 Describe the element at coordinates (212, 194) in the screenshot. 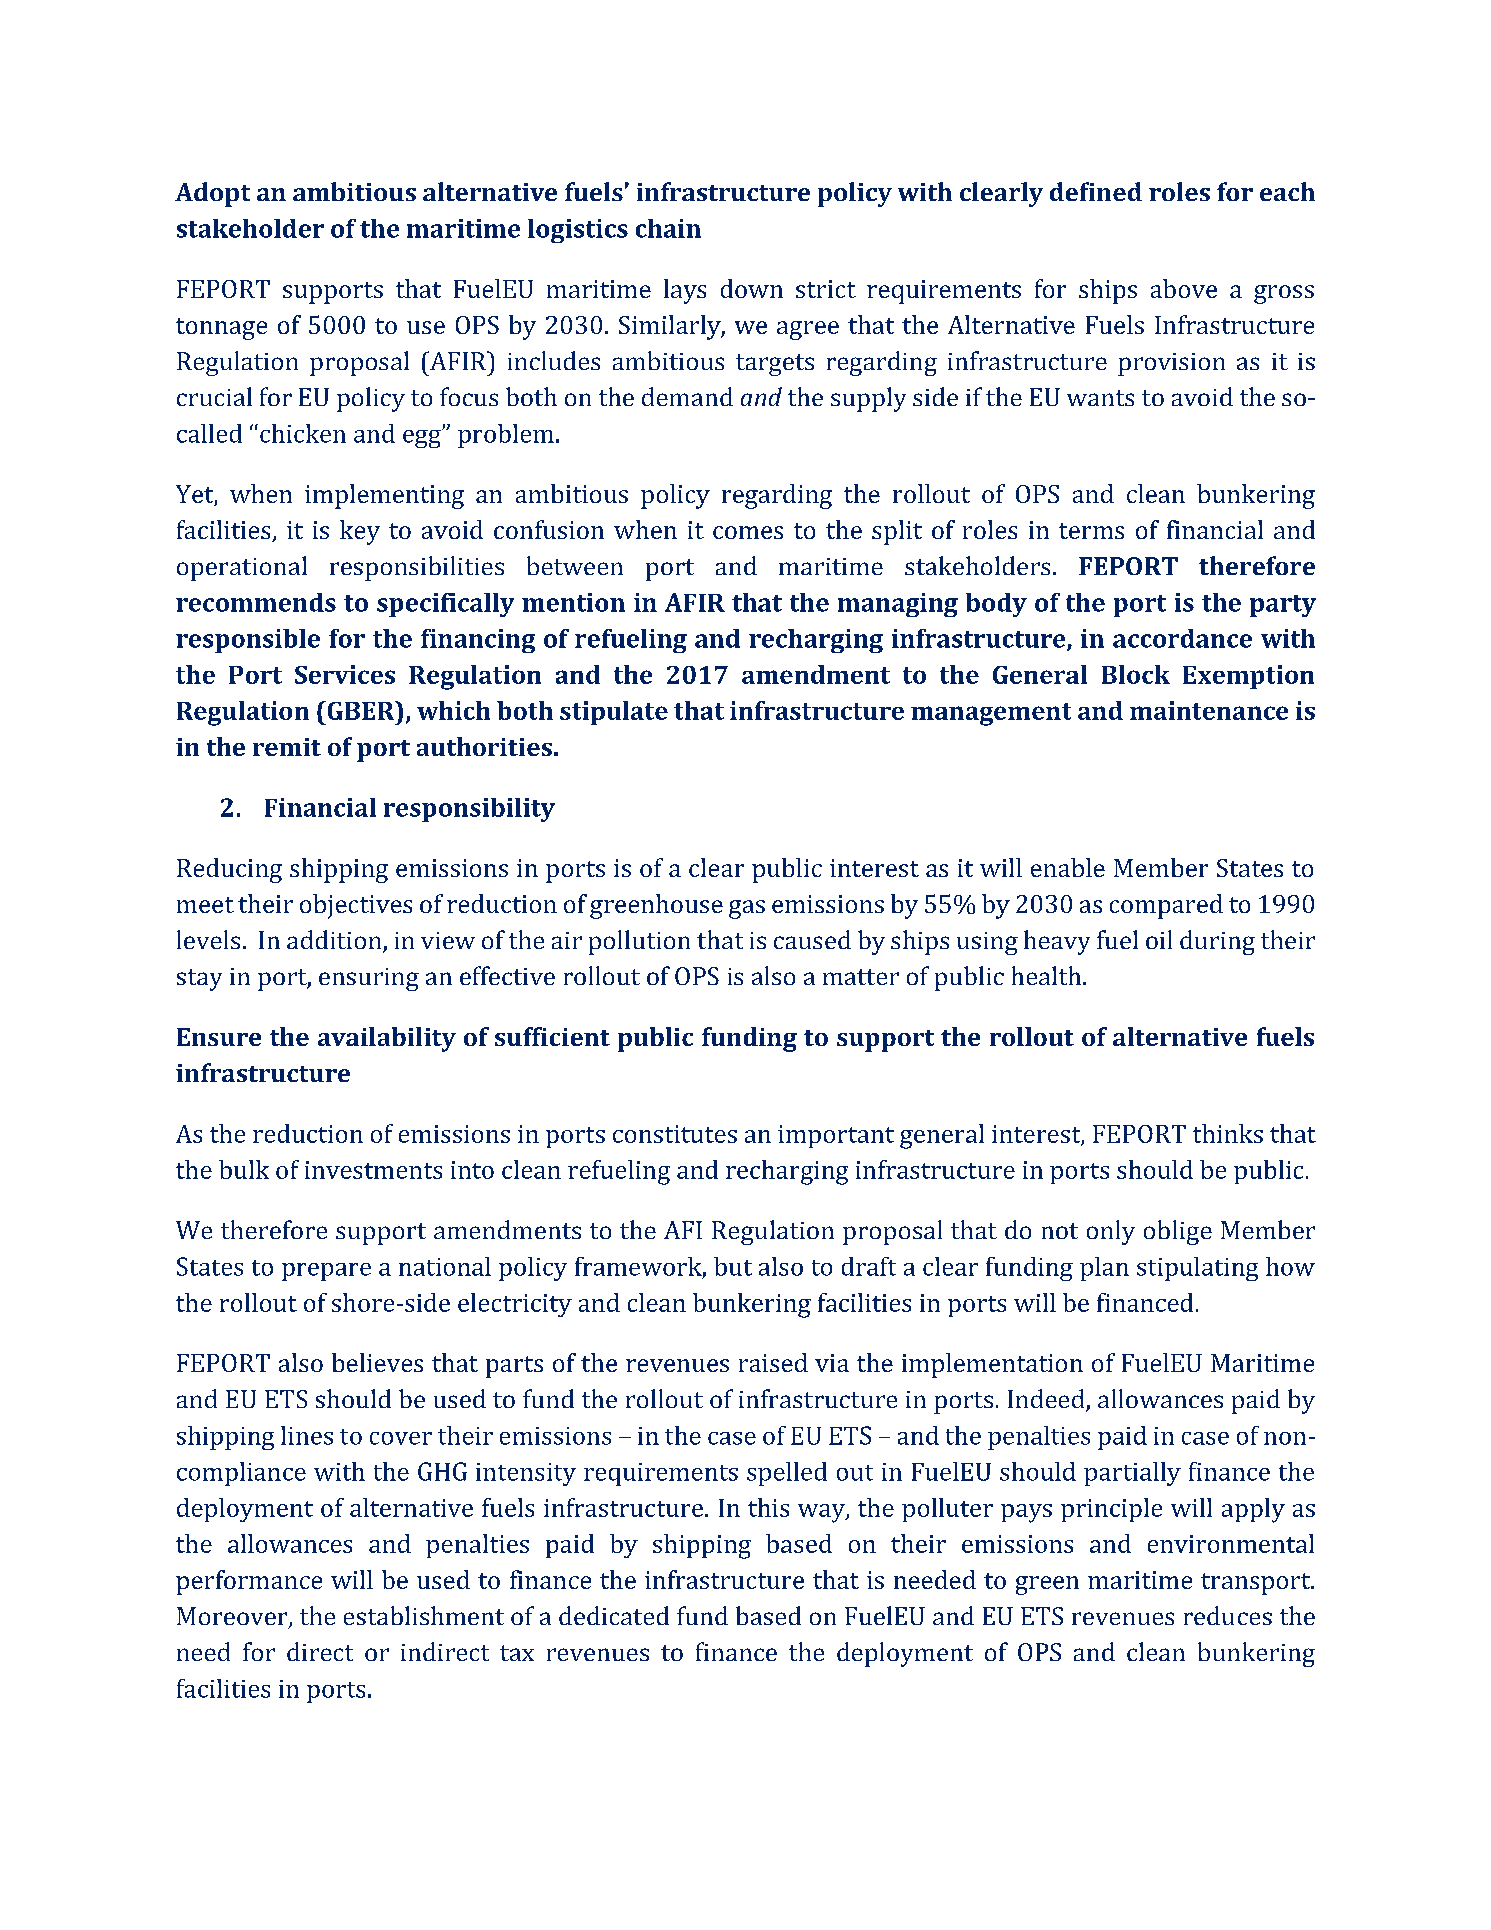

I see `Adopt` at that location.
